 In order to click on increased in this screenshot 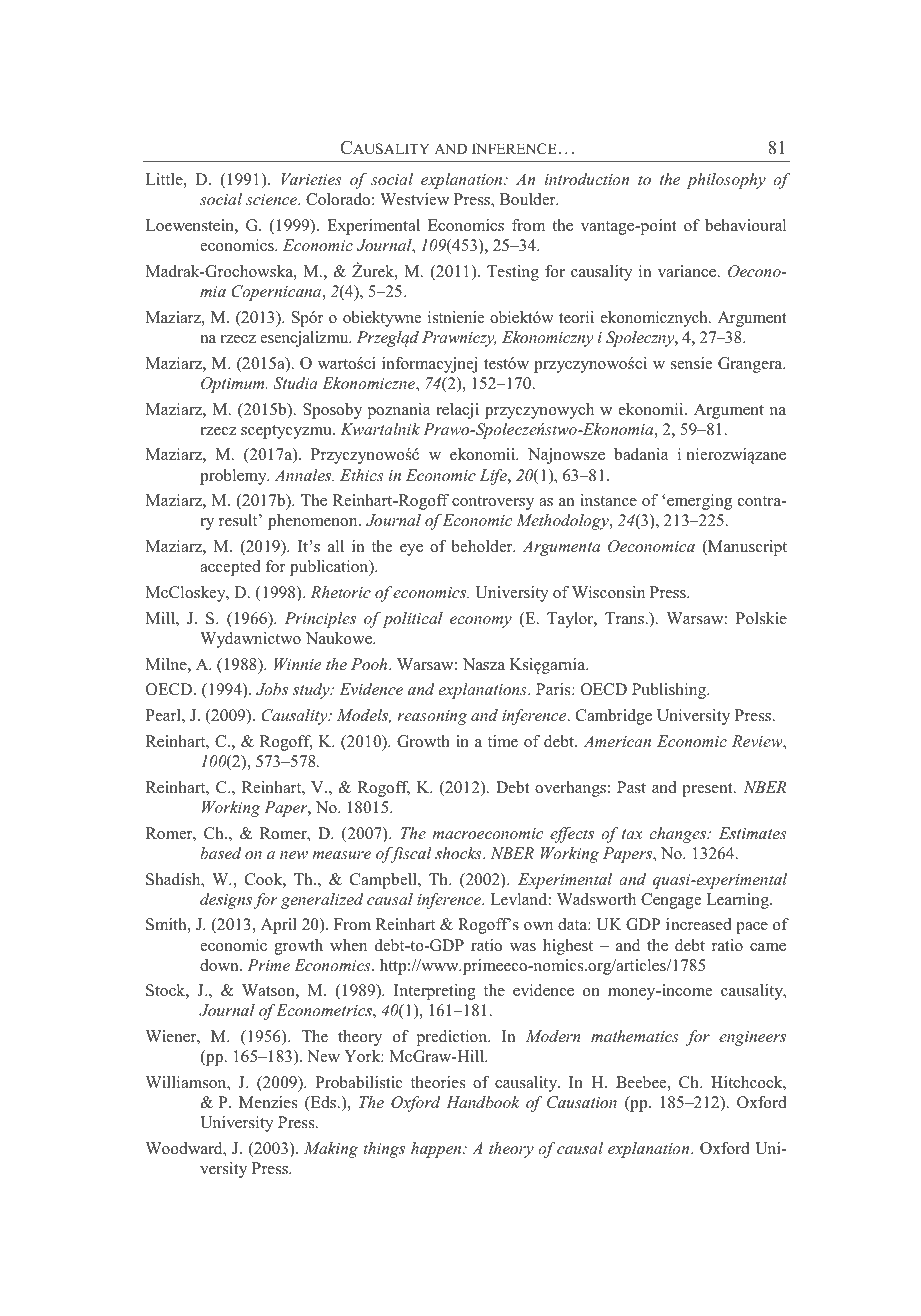, I will do `click(699, 924)`.
